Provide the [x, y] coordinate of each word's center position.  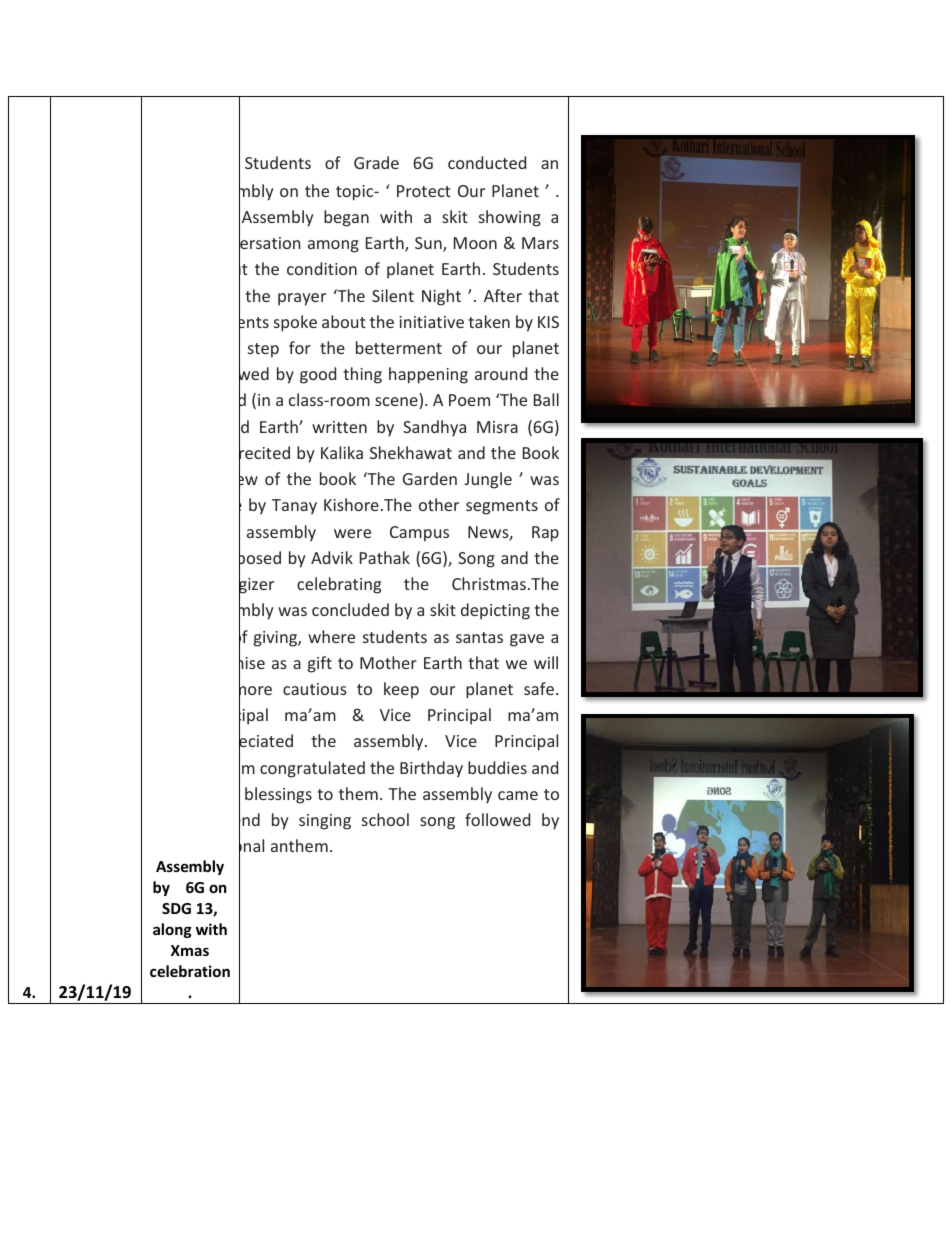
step [263, 350]
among [333, 246]
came [518, 795]
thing [362, 375]
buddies [497, 767]
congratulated [312, 769]
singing [325, 822]
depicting [495, 611]
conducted [487, 162]
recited [264, 453]
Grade [376, 162]
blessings [278, 795]
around [501, 373]
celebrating [339, 585]
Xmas [190, 950]
